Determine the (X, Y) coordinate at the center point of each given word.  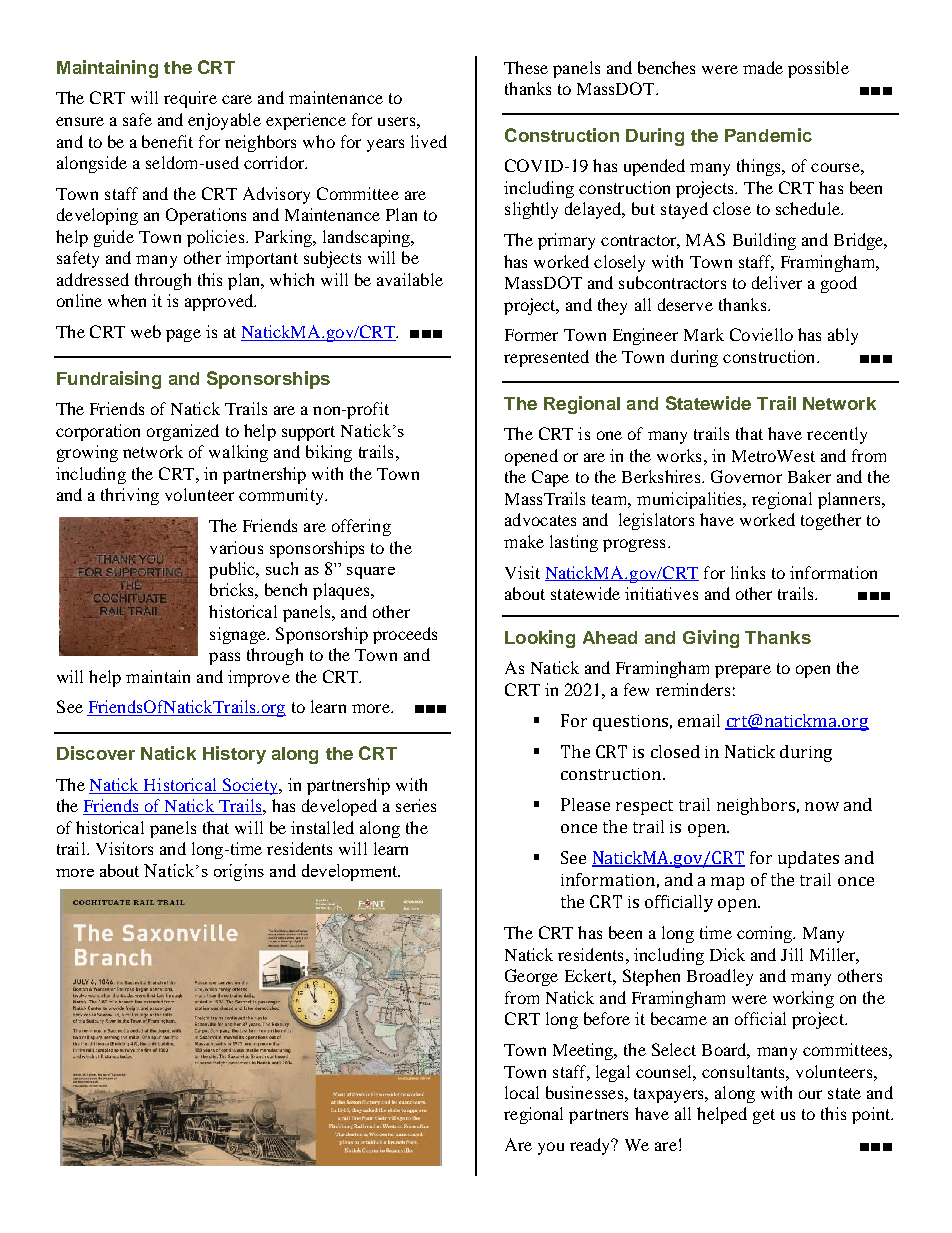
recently (837, 435)
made (763, 67)
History (234, 755)
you (551, 1148)
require (190, 99)
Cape (550, 478)
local (522, 1092)
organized (183, 432)
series (416, 805)
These (526, 67)
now (822, 806)
